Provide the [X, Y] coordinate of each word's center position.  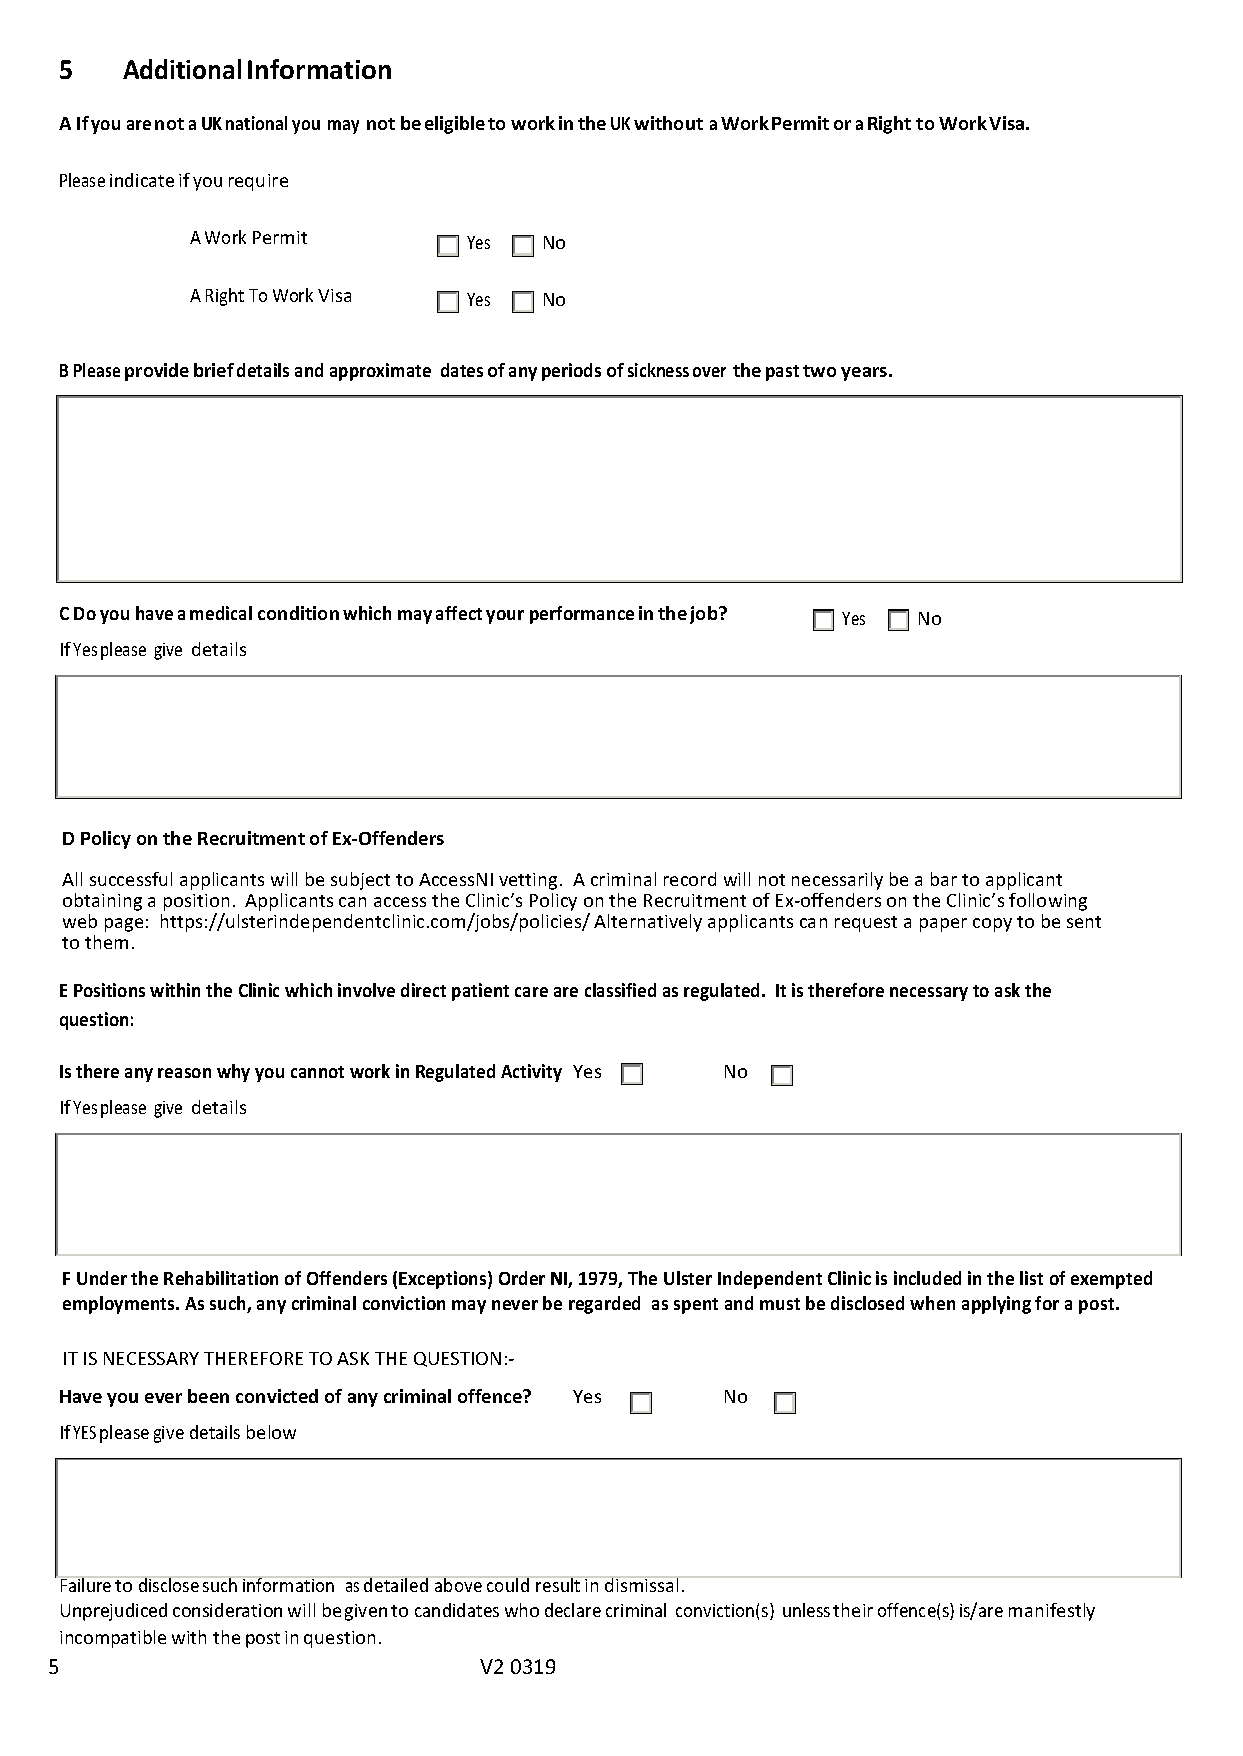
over [709, 372]
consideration [227, 1610]
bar [944, 879]
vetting [528, 881]
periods [571, 372]
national [256, 123]
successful [131, 879]
